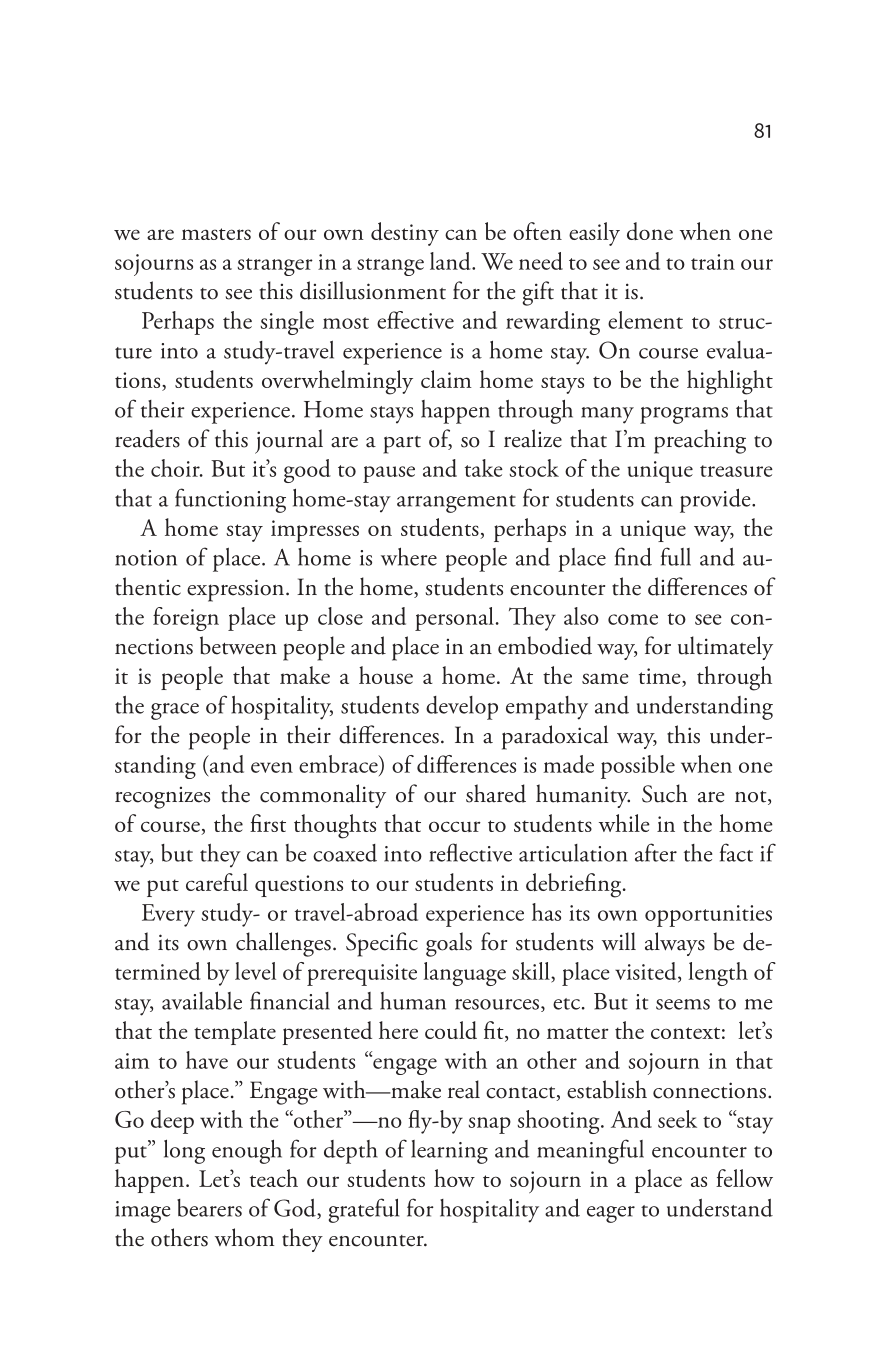 This screenshot has height=1372, width=887. Describe the element at coordinates (462, 708) in the screenshot. I see `develop` at that location.
